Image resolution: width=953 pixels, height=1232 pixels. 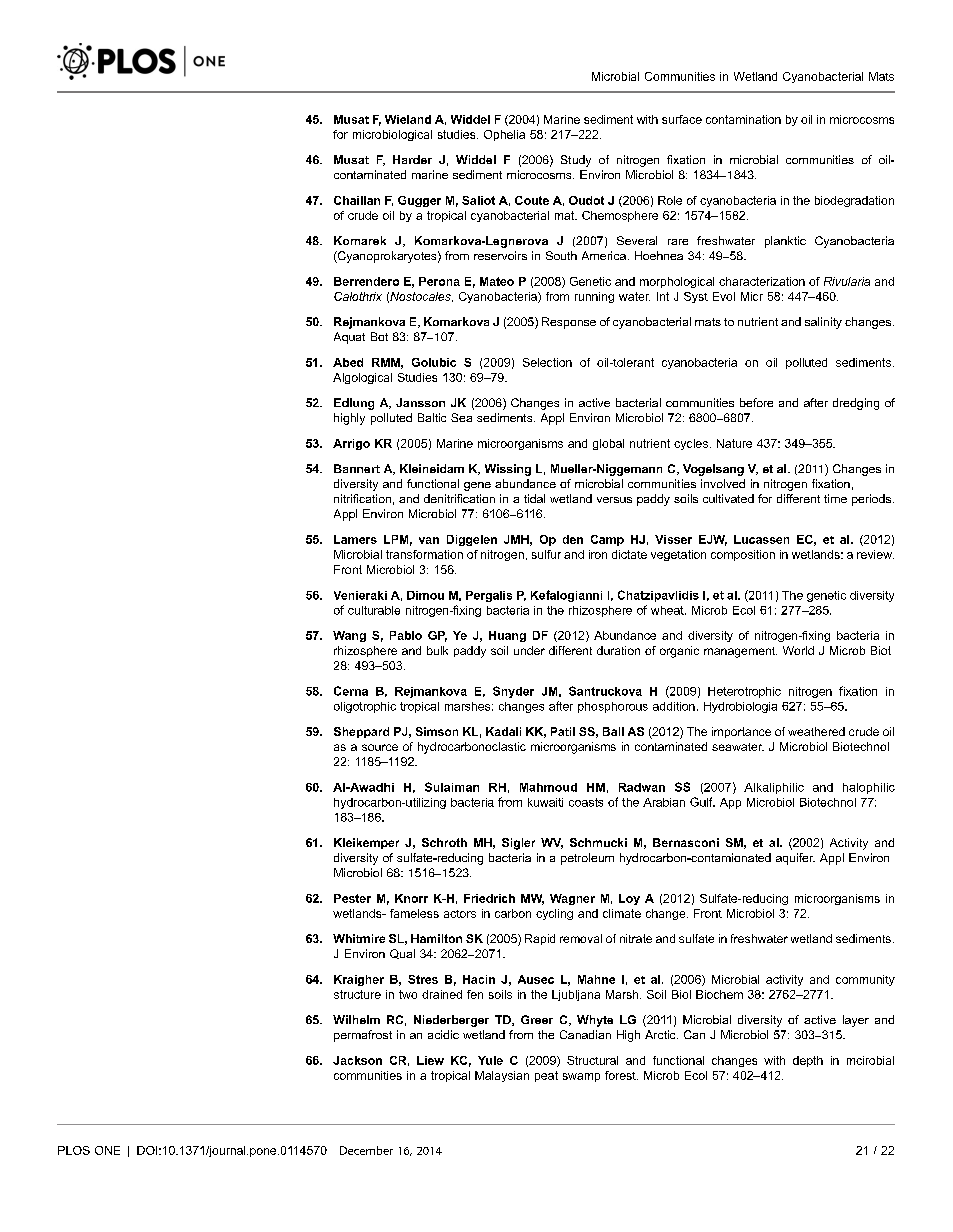 I want to click on Sheppard, so click(x=361, y=732).
